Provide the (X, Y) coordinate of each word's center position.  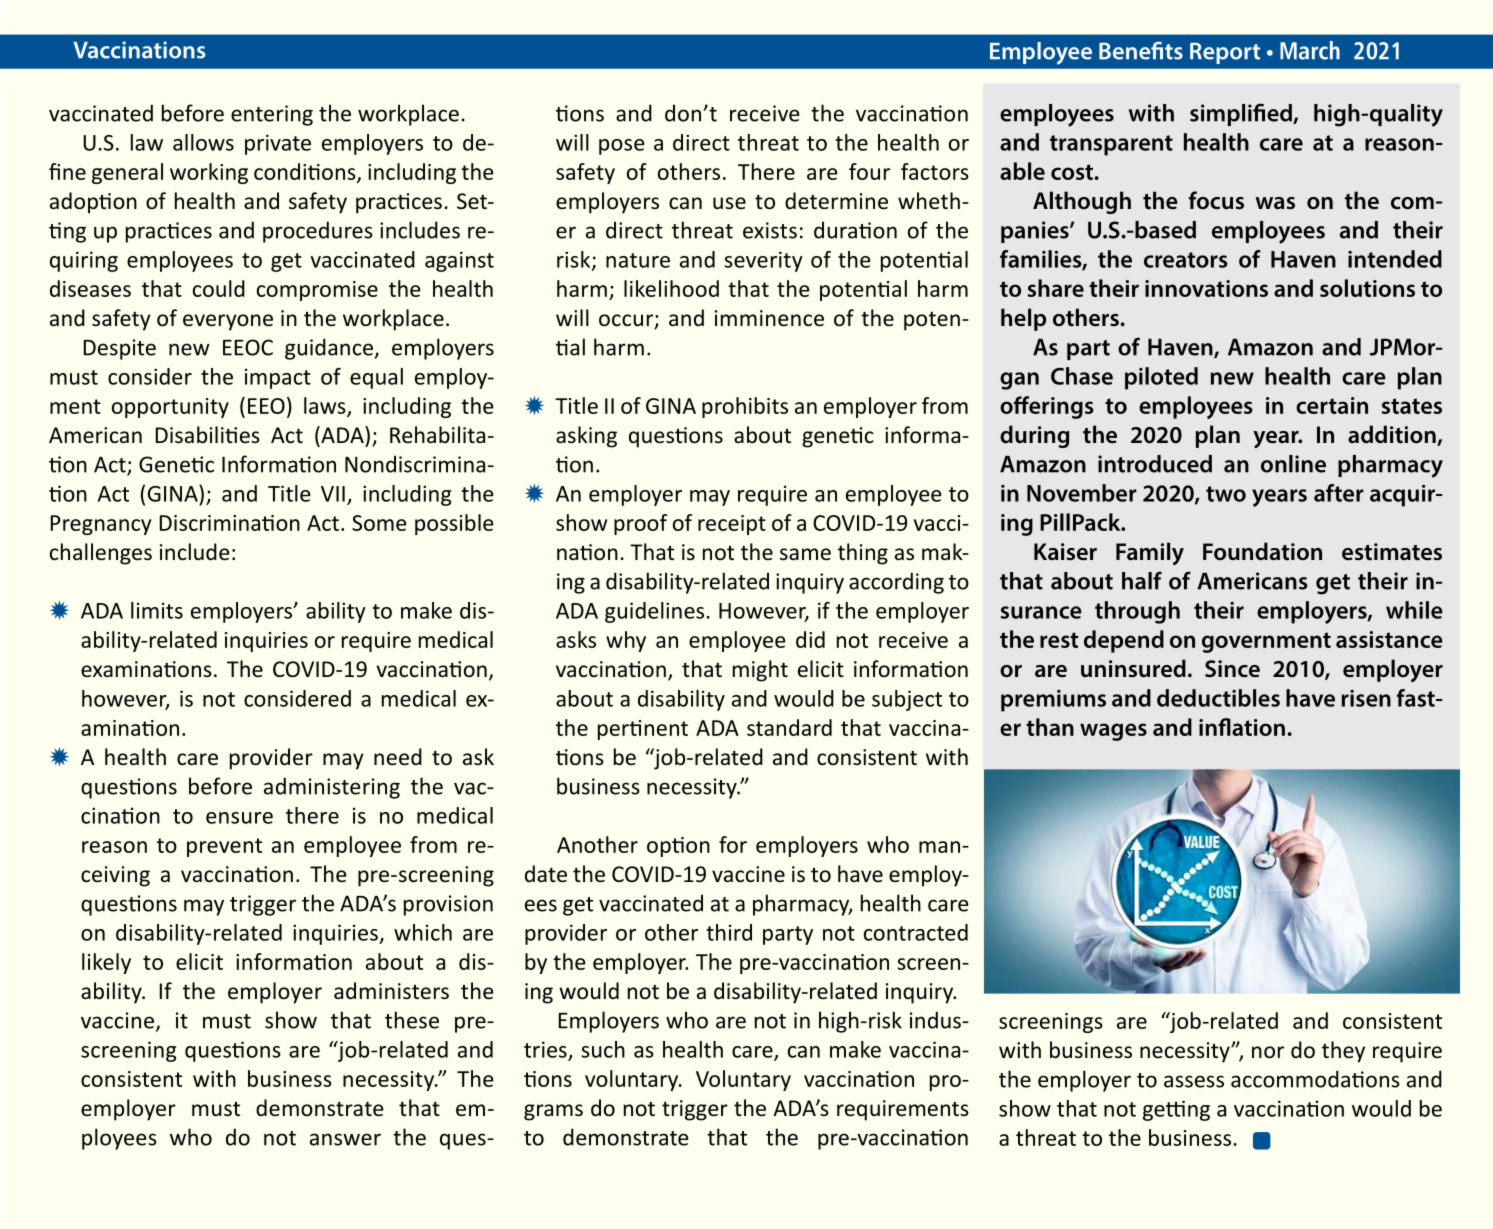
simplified (1242, 114)
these (412, 1020)
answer (345, 1139)
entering (272, 115)
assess (1194, 1081)
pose (621, 147)
